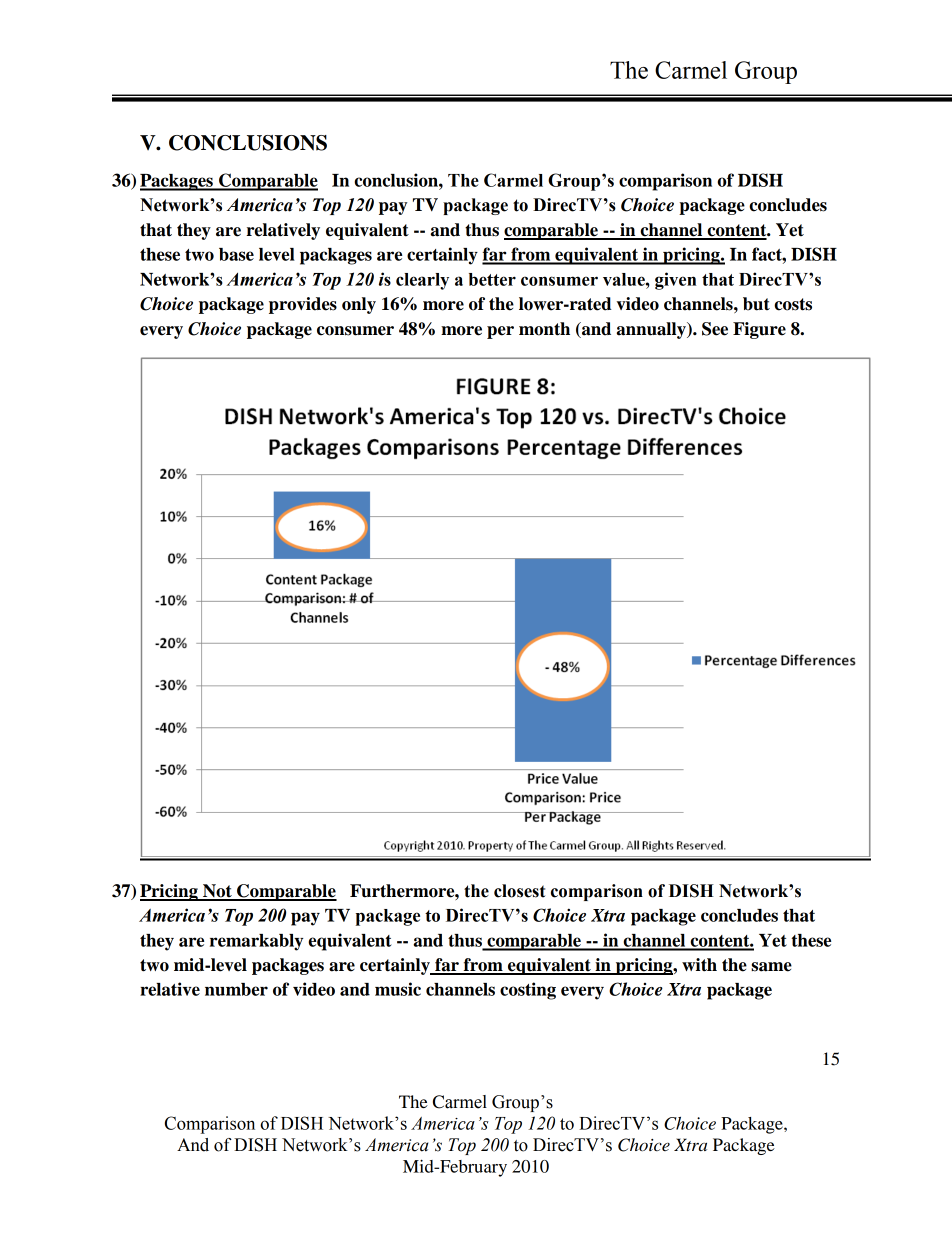 This screenshot has width=952, height=1233. I want to click on costing, so click(528, 991).
